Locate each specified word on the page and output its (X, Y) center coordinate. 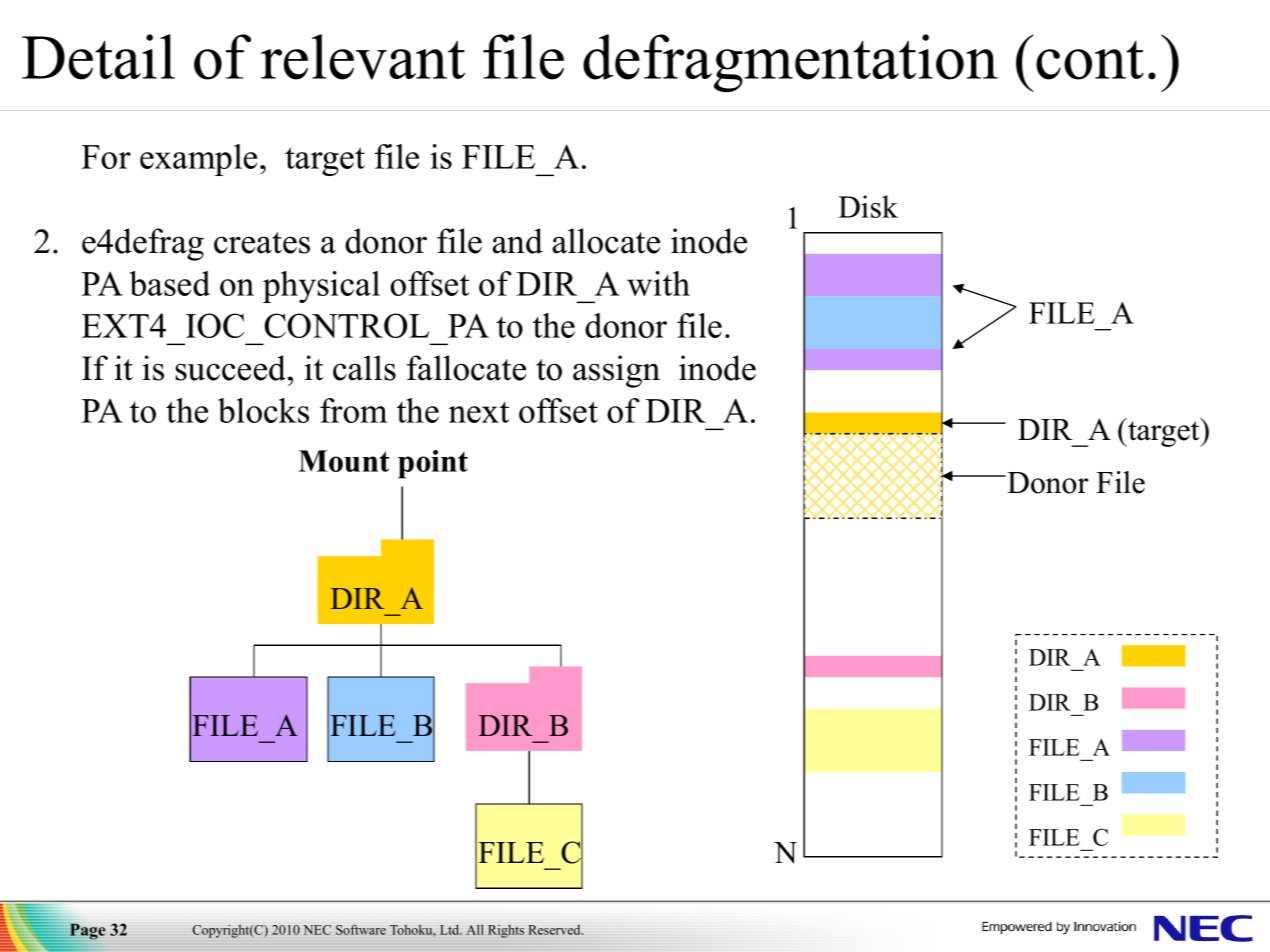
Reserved (555, 930)
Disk (868, 206)
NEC (317, 930)
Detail (98, 57)
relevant (363, 57)
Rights (506, 931)
